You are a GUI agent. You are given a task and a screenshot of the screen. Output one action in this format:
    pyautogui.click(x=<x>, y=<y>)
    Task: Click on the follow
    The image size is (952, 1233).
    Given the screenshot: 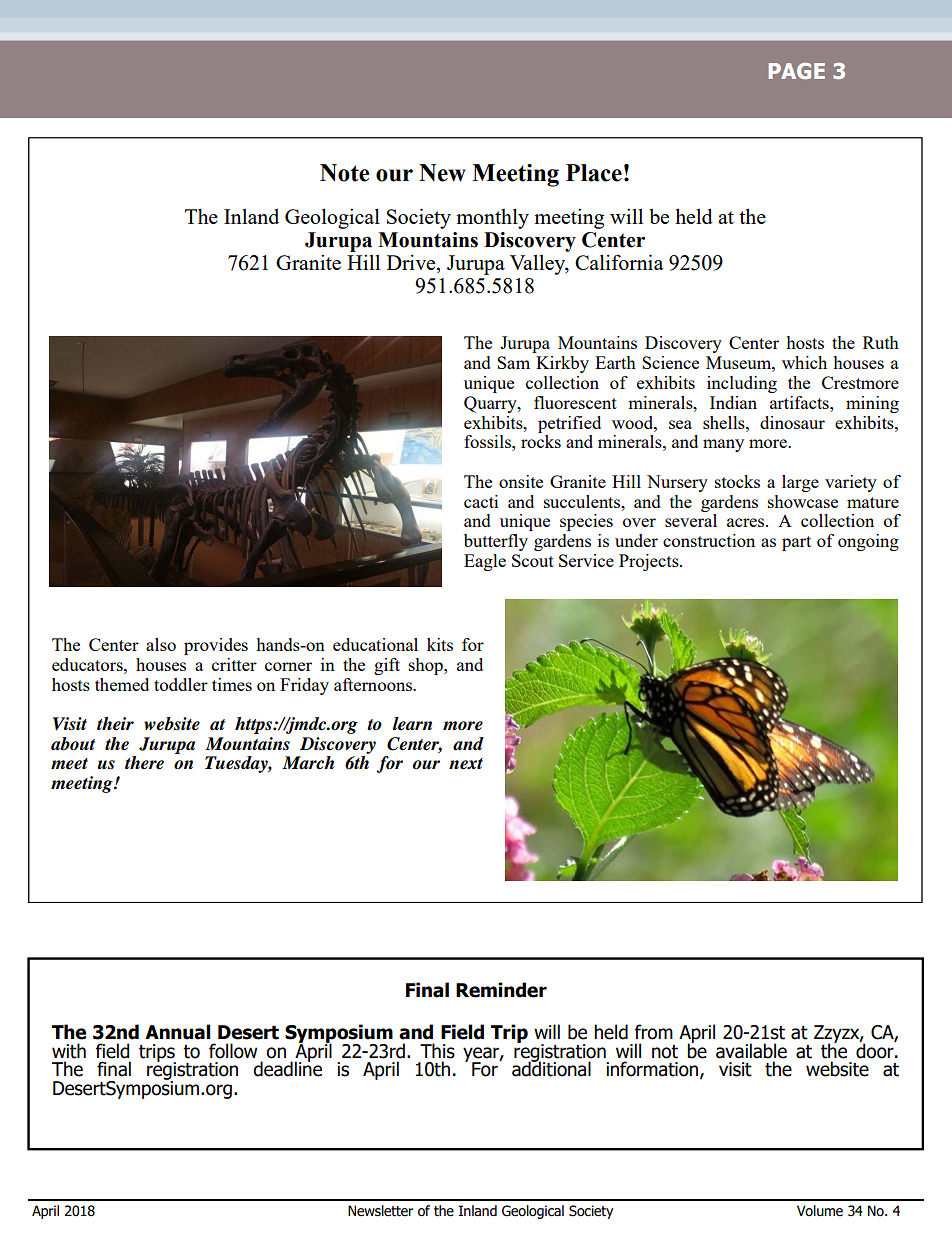 What is the action you would take?
    pyautogui.click(x=233, y=1051)
